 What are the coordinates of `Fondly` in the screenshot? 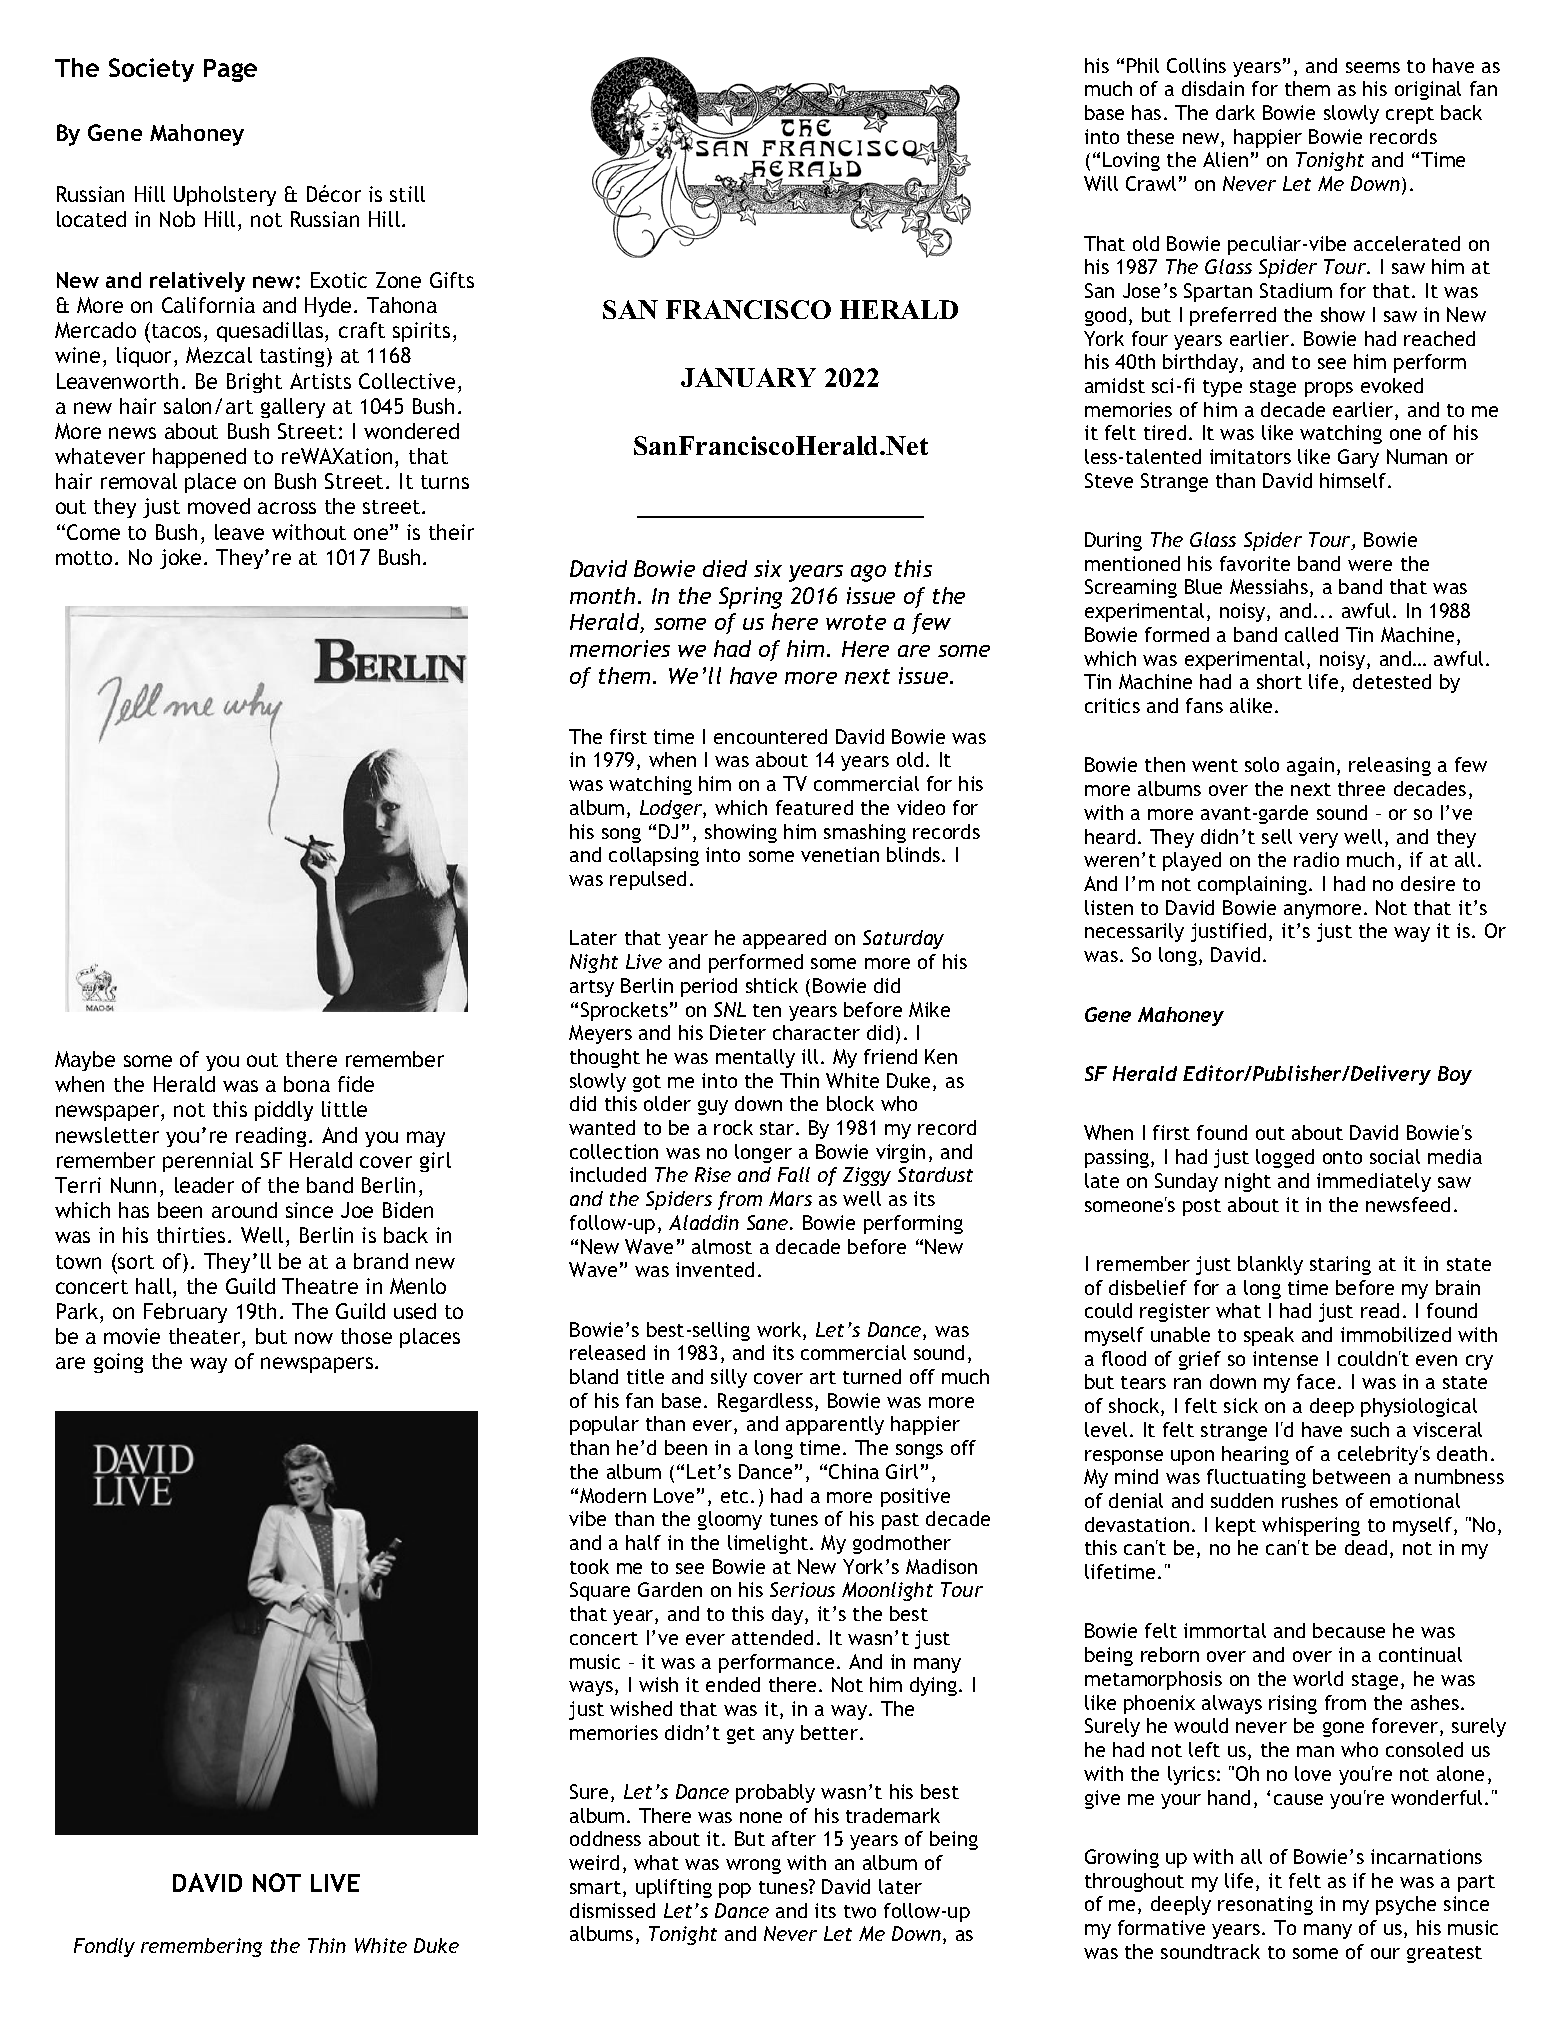 It's located at (104, 1947).
